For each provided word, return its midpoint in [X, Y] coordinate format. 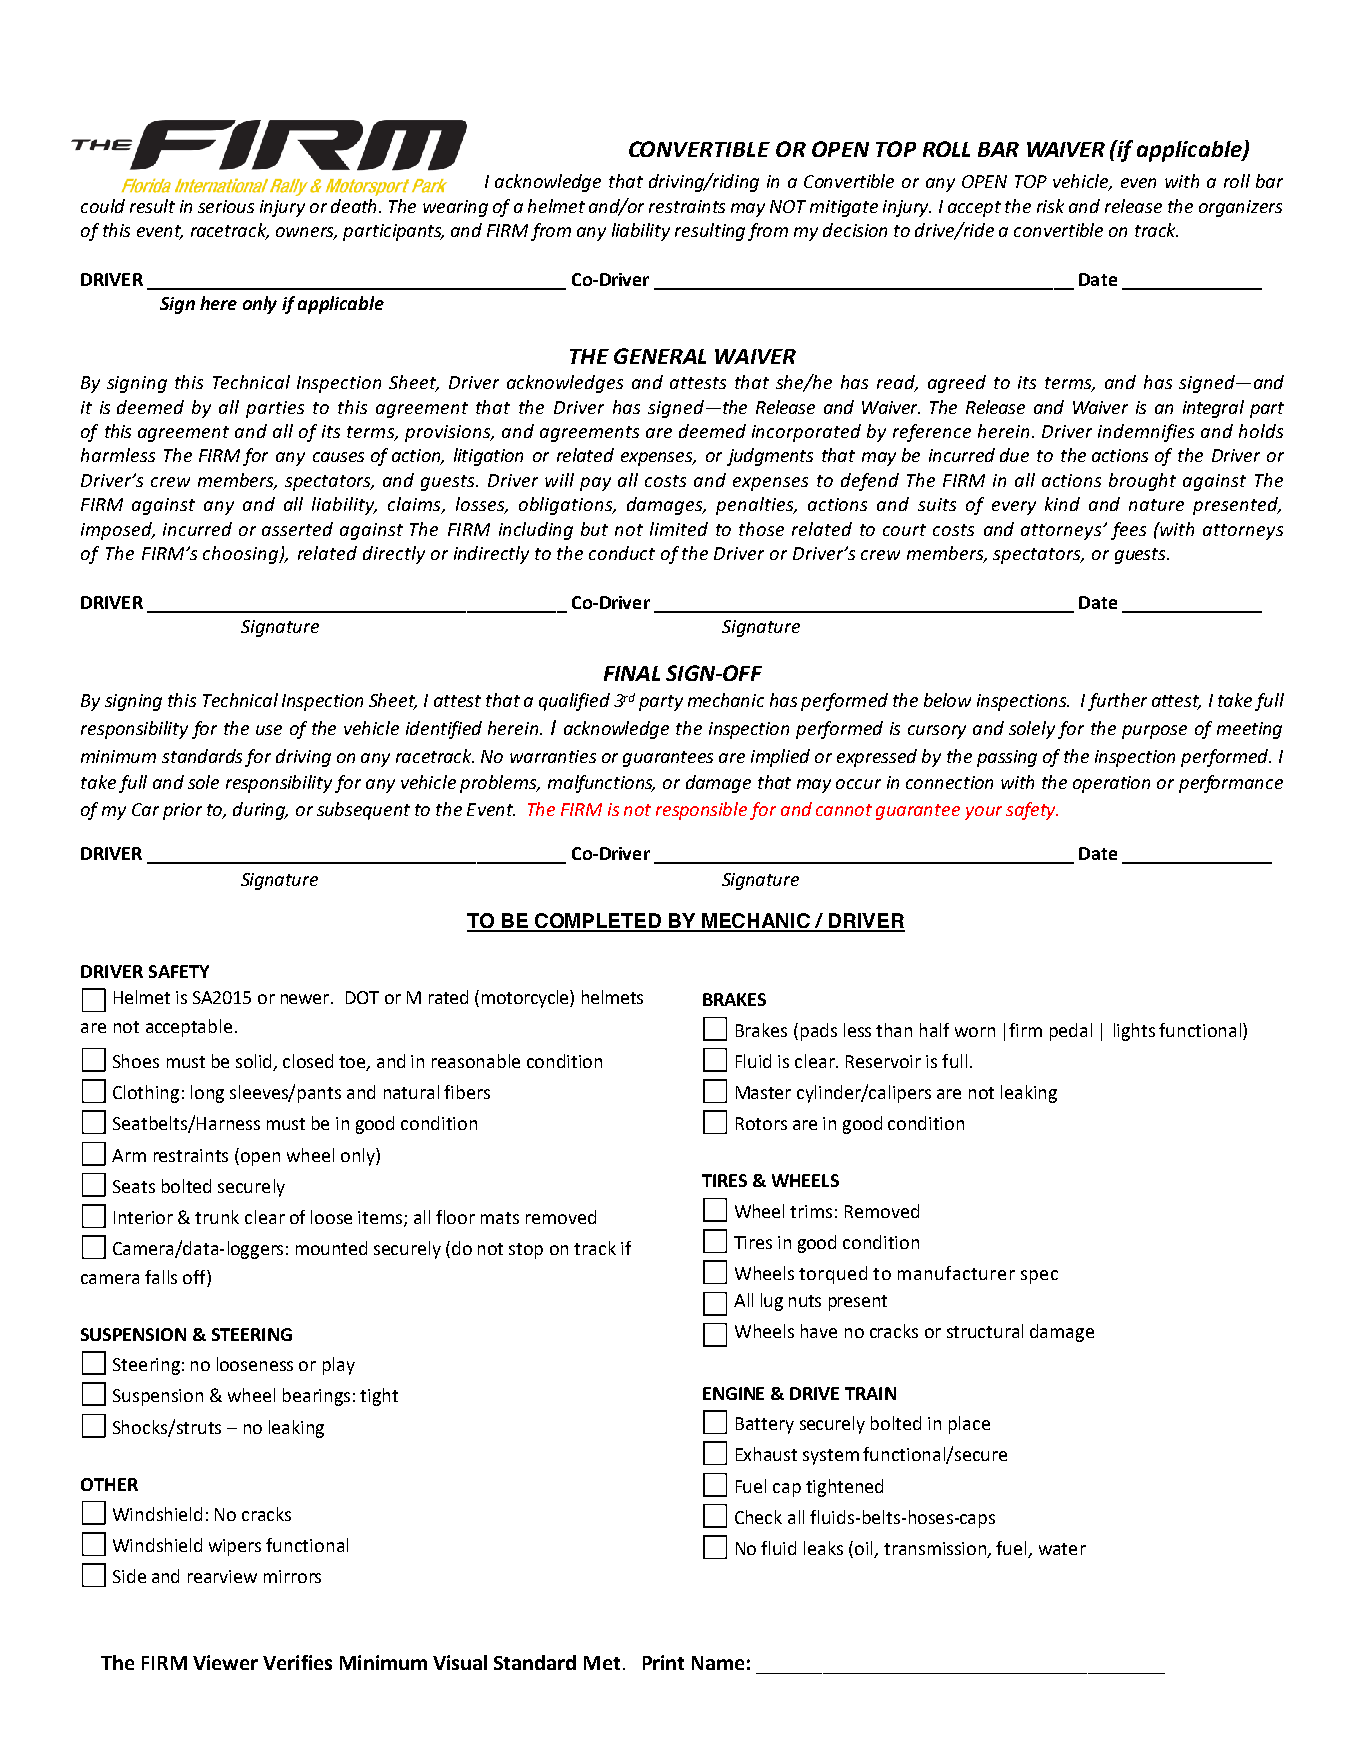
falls [161, 1277]
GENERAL [660, 356]
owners [306, 233]
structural [985, 1331]
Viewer [225, 1662]
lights [1134, 1032]
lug [772, 1302]
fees [1128, 531]
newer [306, 999]
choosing [241, 555]
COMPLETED [598, 922]
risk [1050, 206]
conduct [622, 553]
